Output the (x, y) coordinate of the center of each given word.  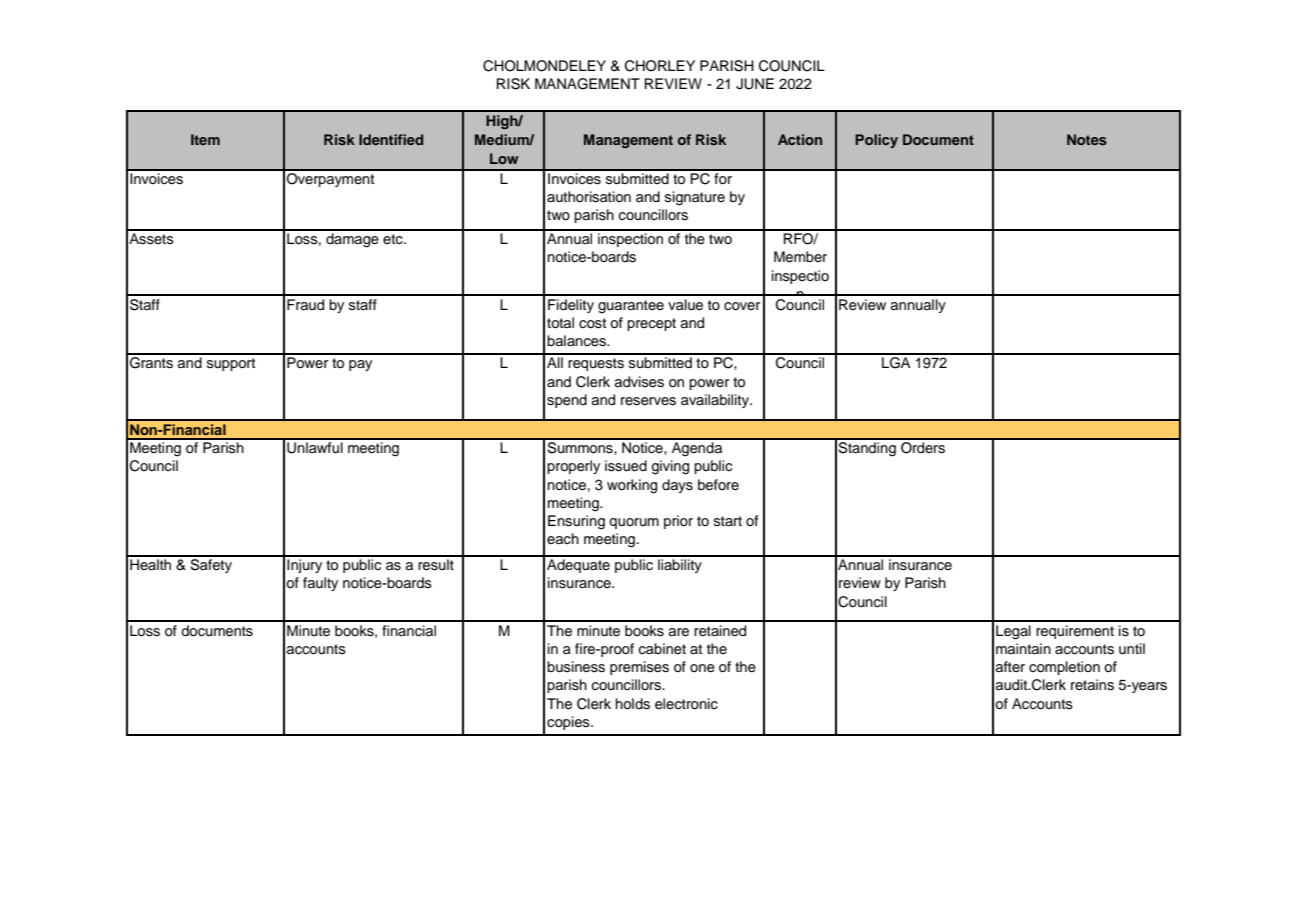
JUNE (755, 84)
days (677, 486)
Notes (1087, 139)
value (685, 305)
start (728, 521)
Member (800, 257)
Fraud (305, 305)
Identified (391, 139)
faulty (320, 584)
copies (569, 723)
